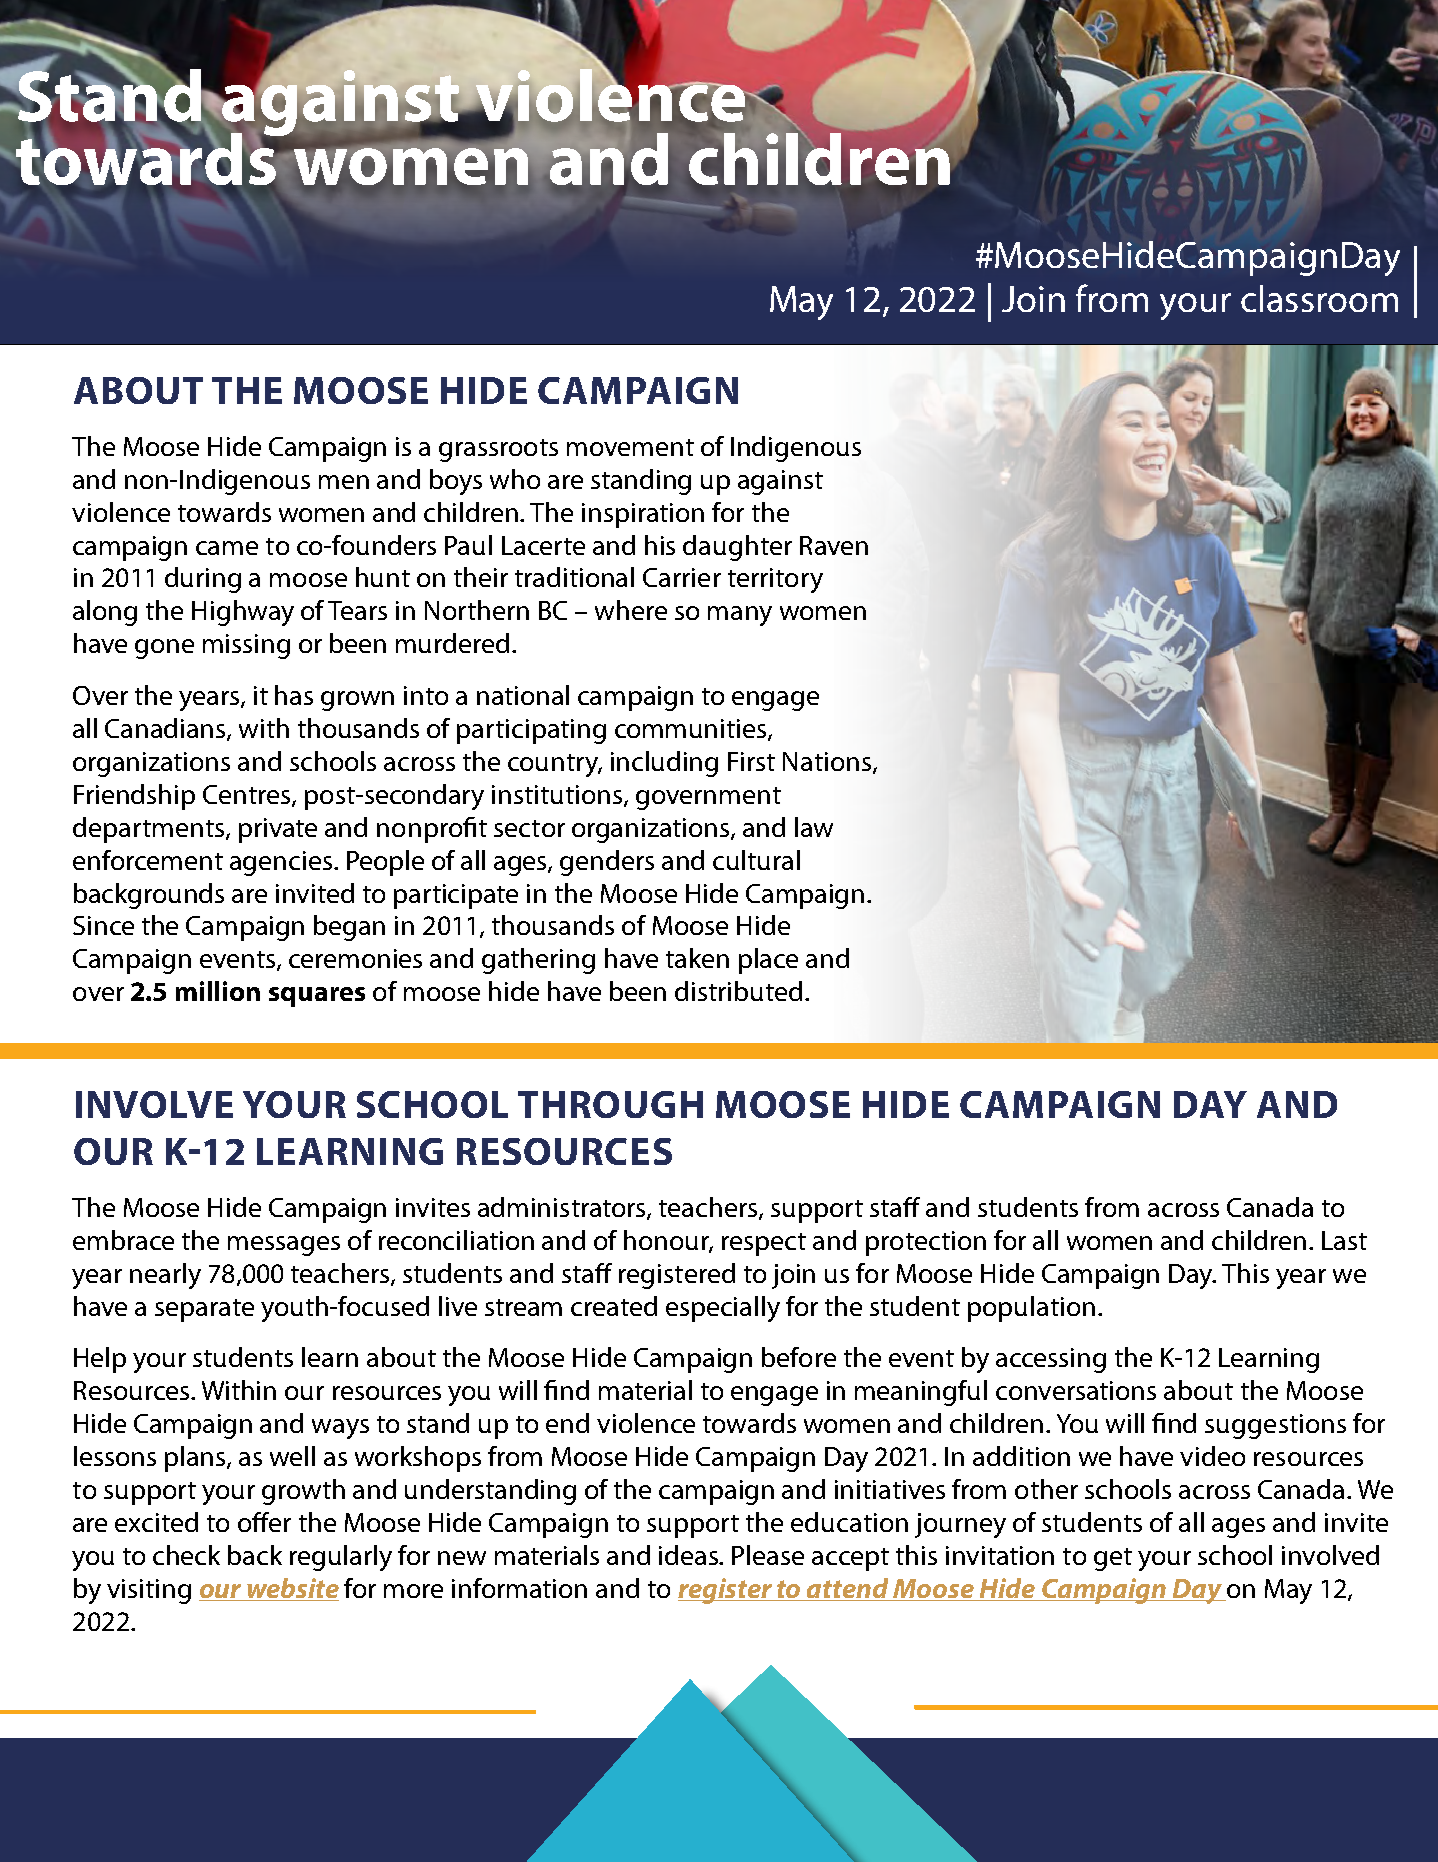 This page has width=1438, height=1862. Describe the element at coordinates (264, 1522) in the page. I see `offer` at that location.
